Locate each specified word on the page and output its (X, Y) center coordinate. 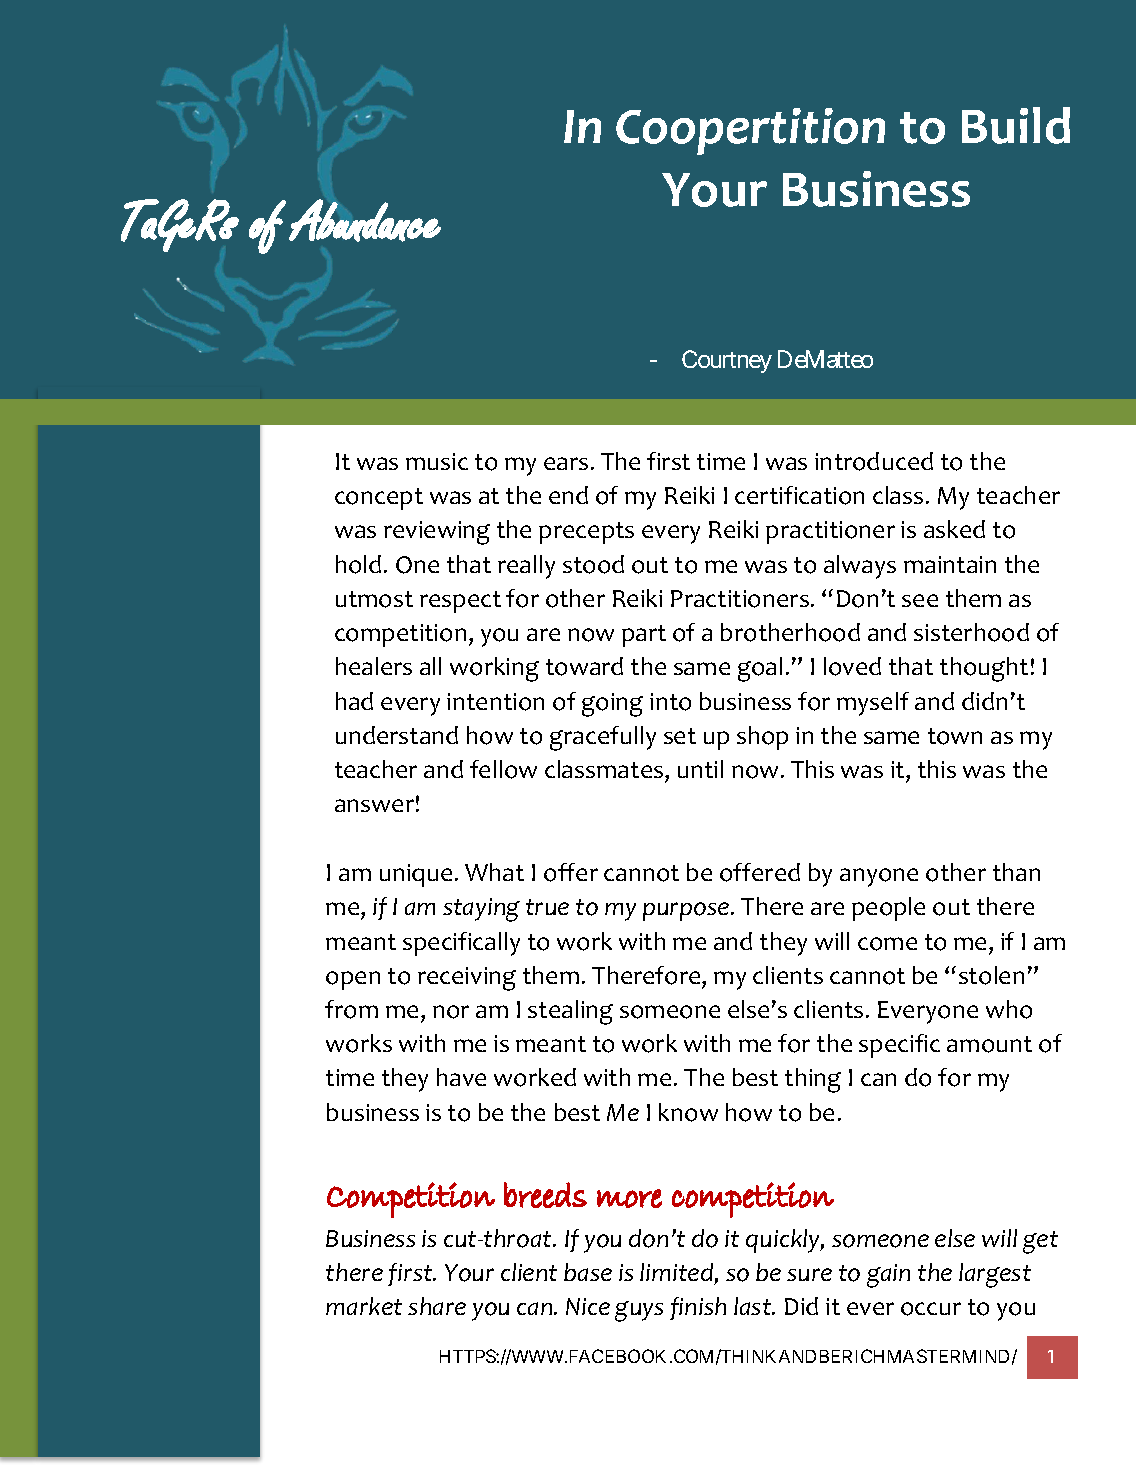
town (955, 736)
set (680, 736)
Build (1016, 125)
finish (698, 1308)
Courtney (727, 361)
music (437, 461)
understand (397, 735)
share (437, 1306)
